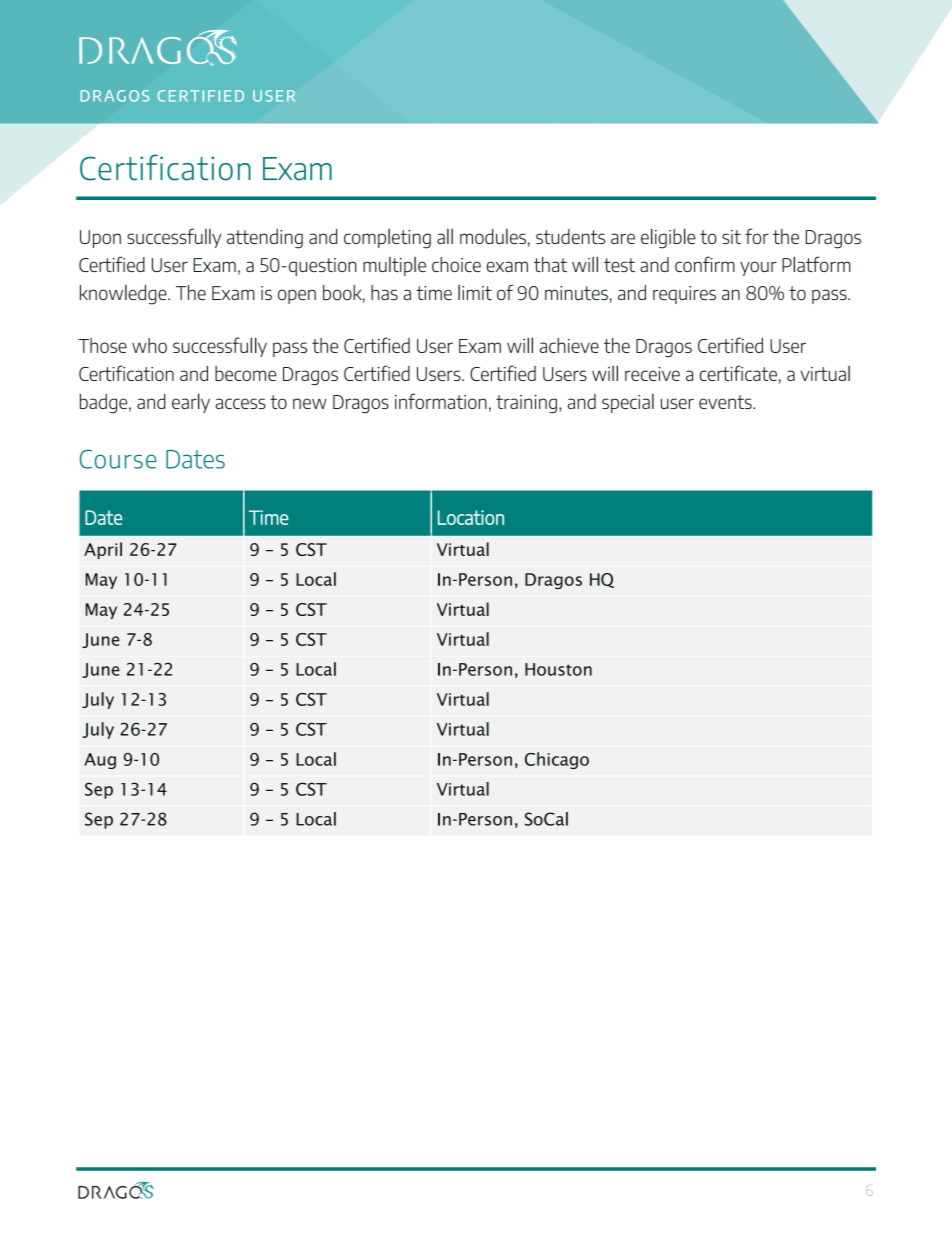 Image resolution: width=952 pixels, height=1233 pixels. What do you see at coordinates (726, 402) in the document?
I see `events` at bounding box center [726, 402].
